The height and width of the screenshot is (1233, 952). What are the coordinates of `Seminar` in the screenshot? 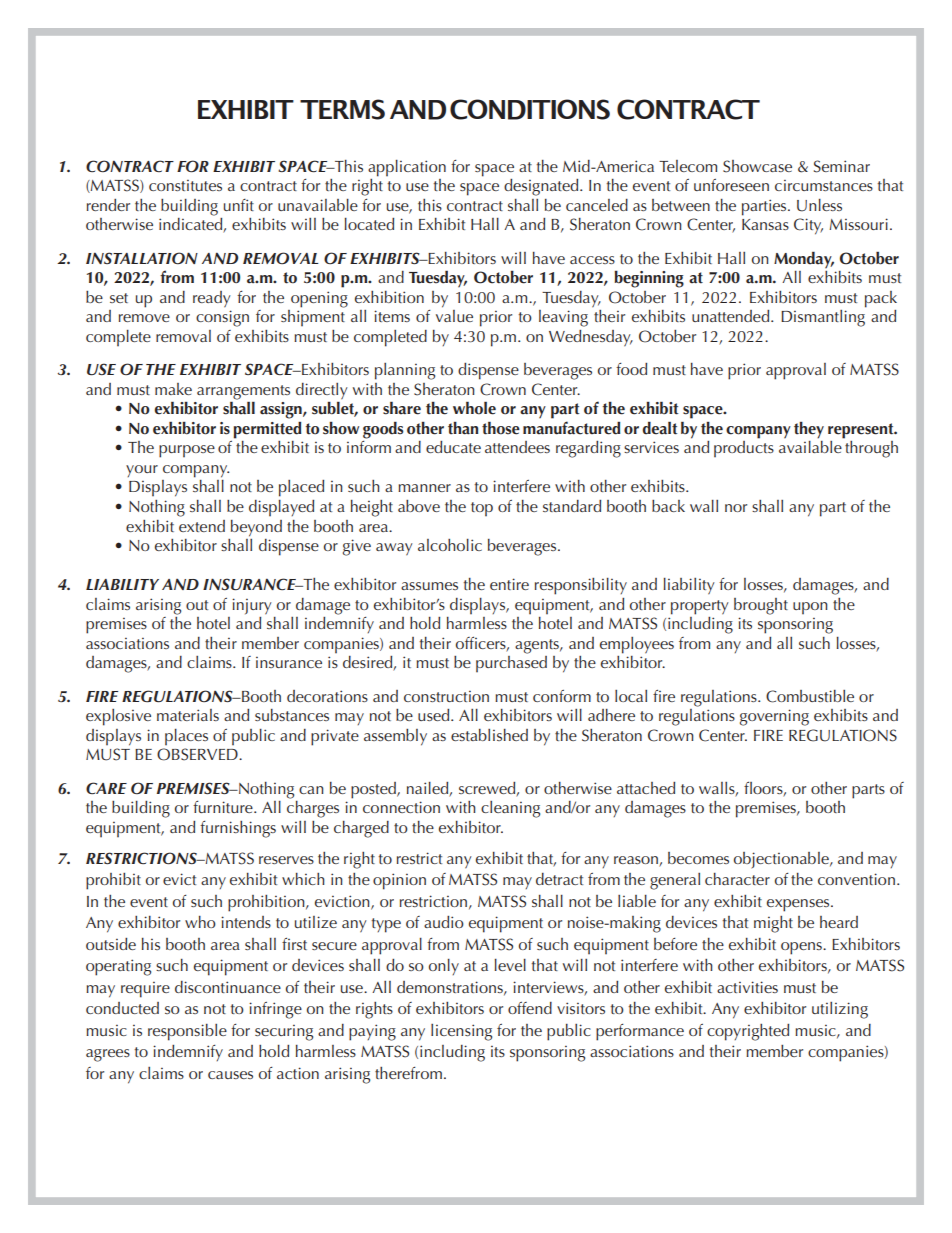 It's located at (842, 166).
